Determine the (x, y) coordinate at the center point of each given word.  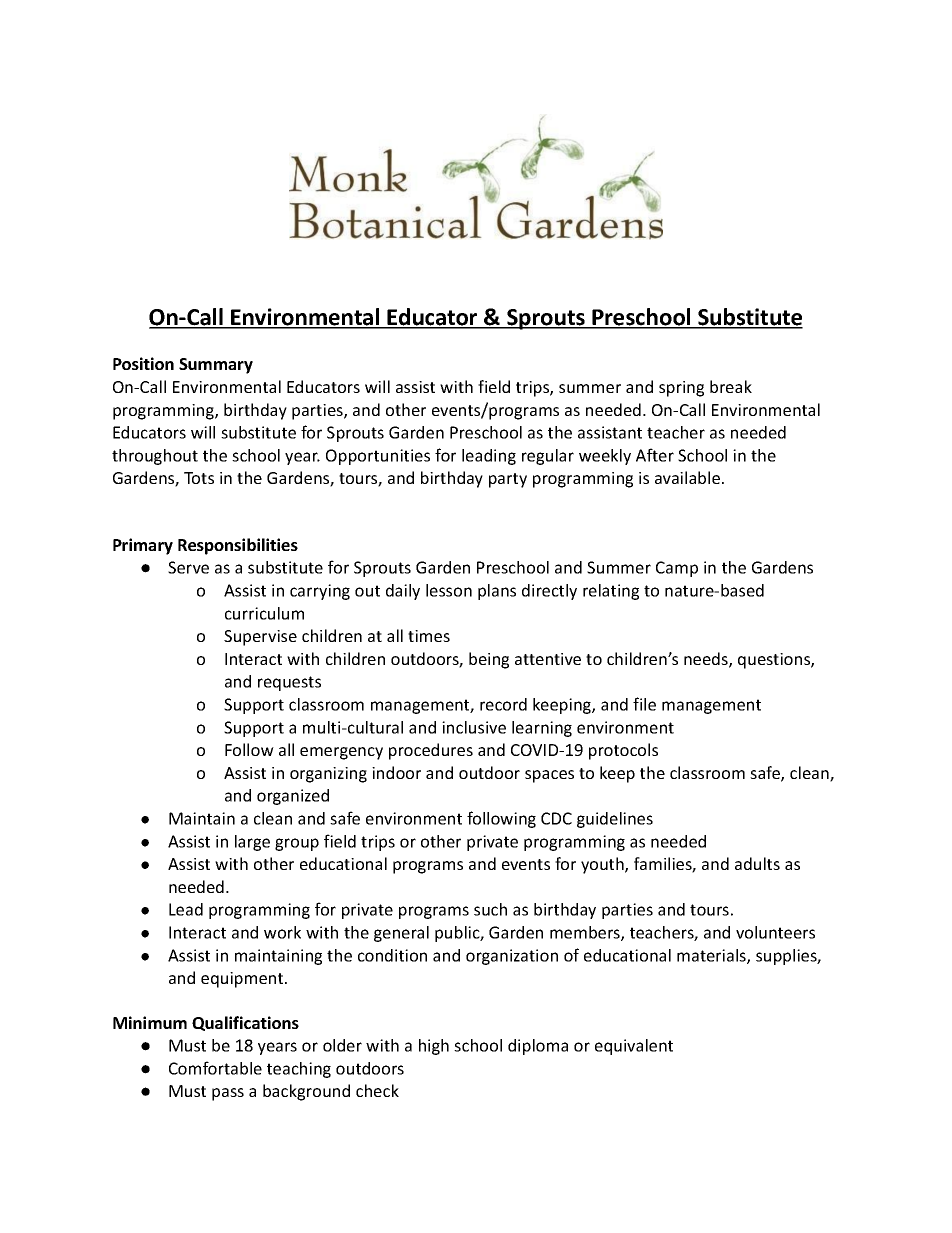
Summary (216, 366)
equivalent (634, 1047)
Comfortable (215, 1068)
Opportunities (378, 457)
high (434, 1047)
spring (681, 389)
